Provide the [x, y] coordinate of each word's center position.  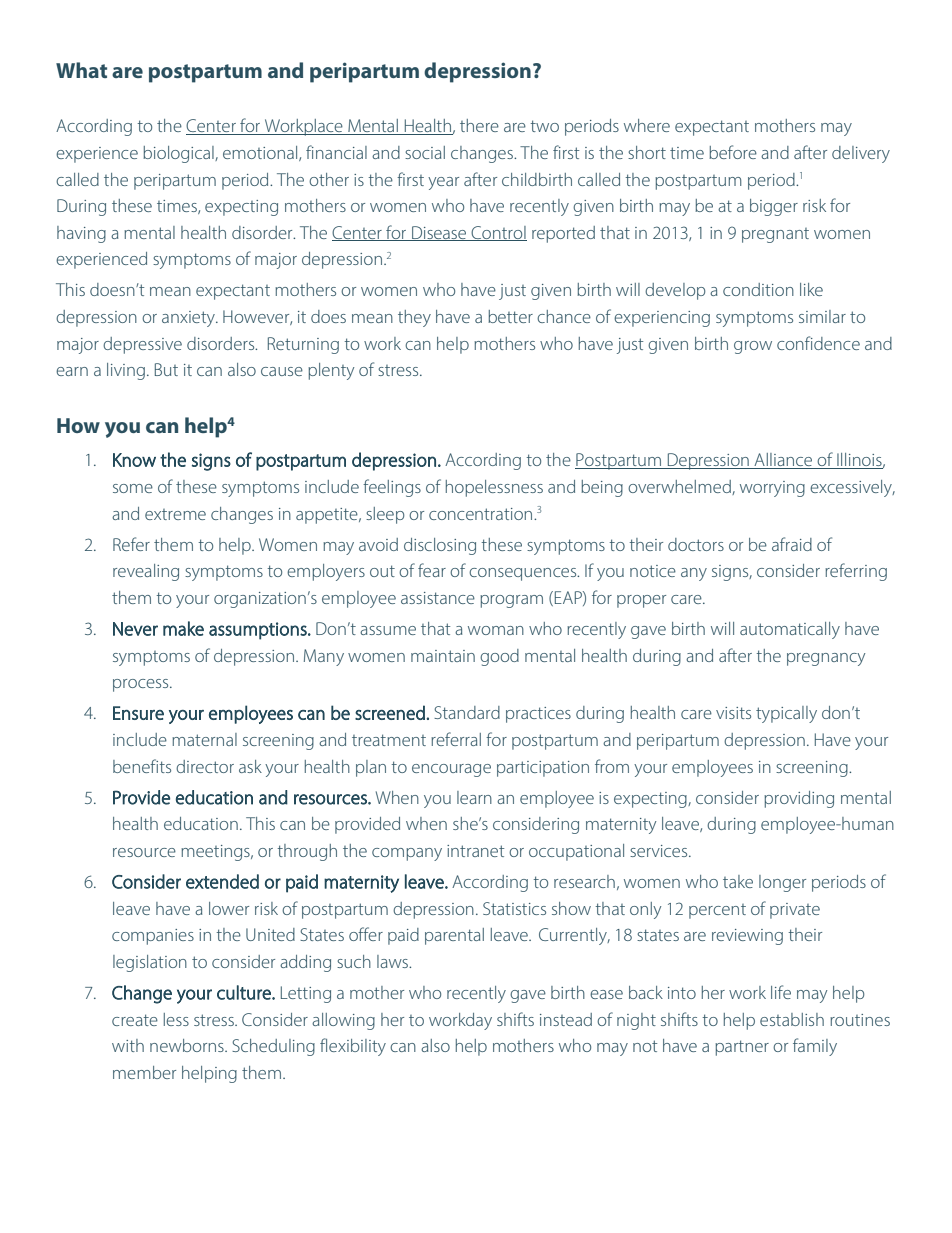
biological [179, 154]
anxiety [189, 319]
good [499, 657]
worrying [772, 489]
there [479, 125]
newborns [188, 1045]
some [133, 488]
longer [782, 883]
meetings [216, 853]
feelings [392, 488]
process [142, 685]
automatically [790, 630]
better [510, 316]
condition [758, 289]
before [733, 152]
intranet [475, 851]
